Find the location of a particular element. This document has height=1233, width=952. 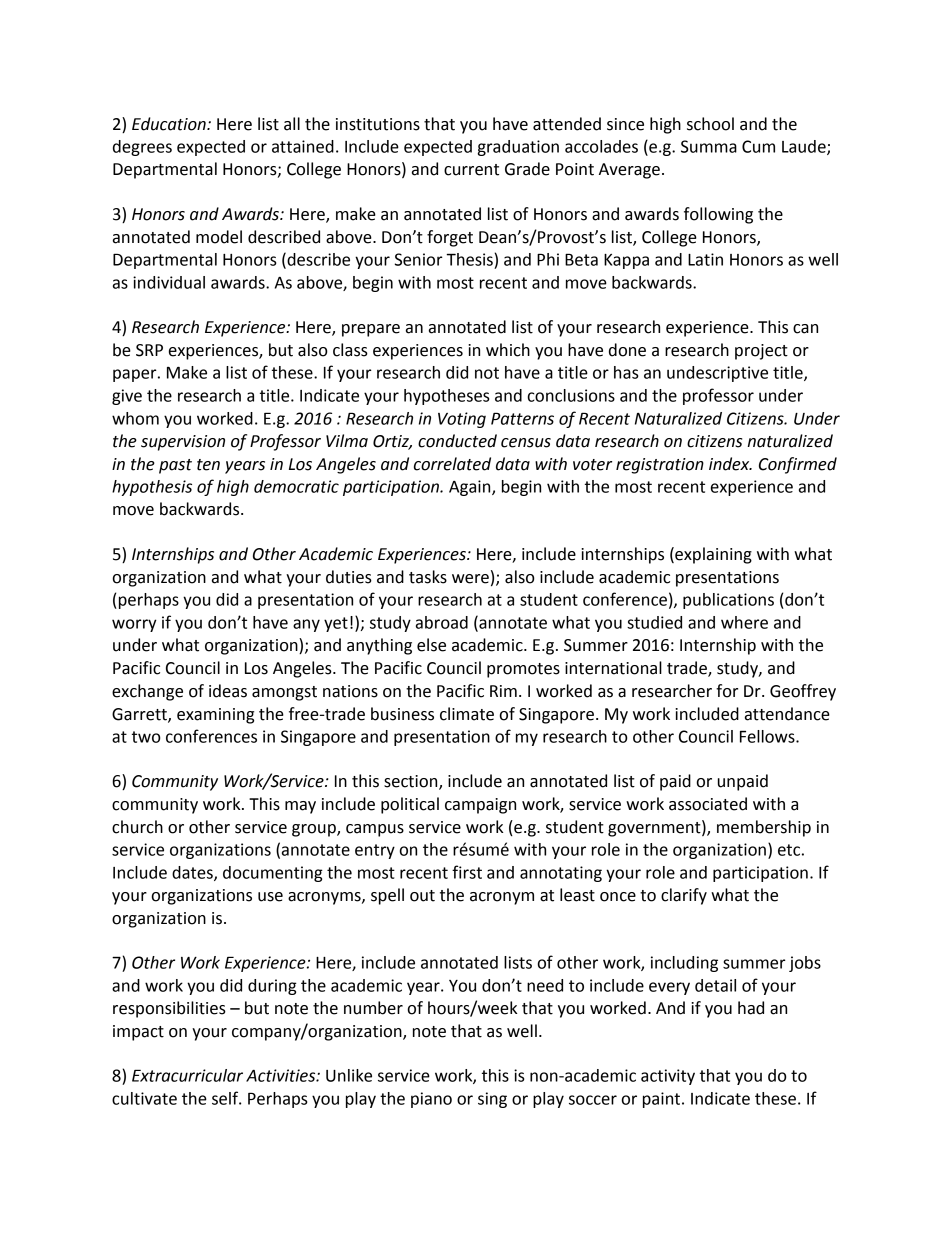

Summa is located at coordinates (709, 146).
